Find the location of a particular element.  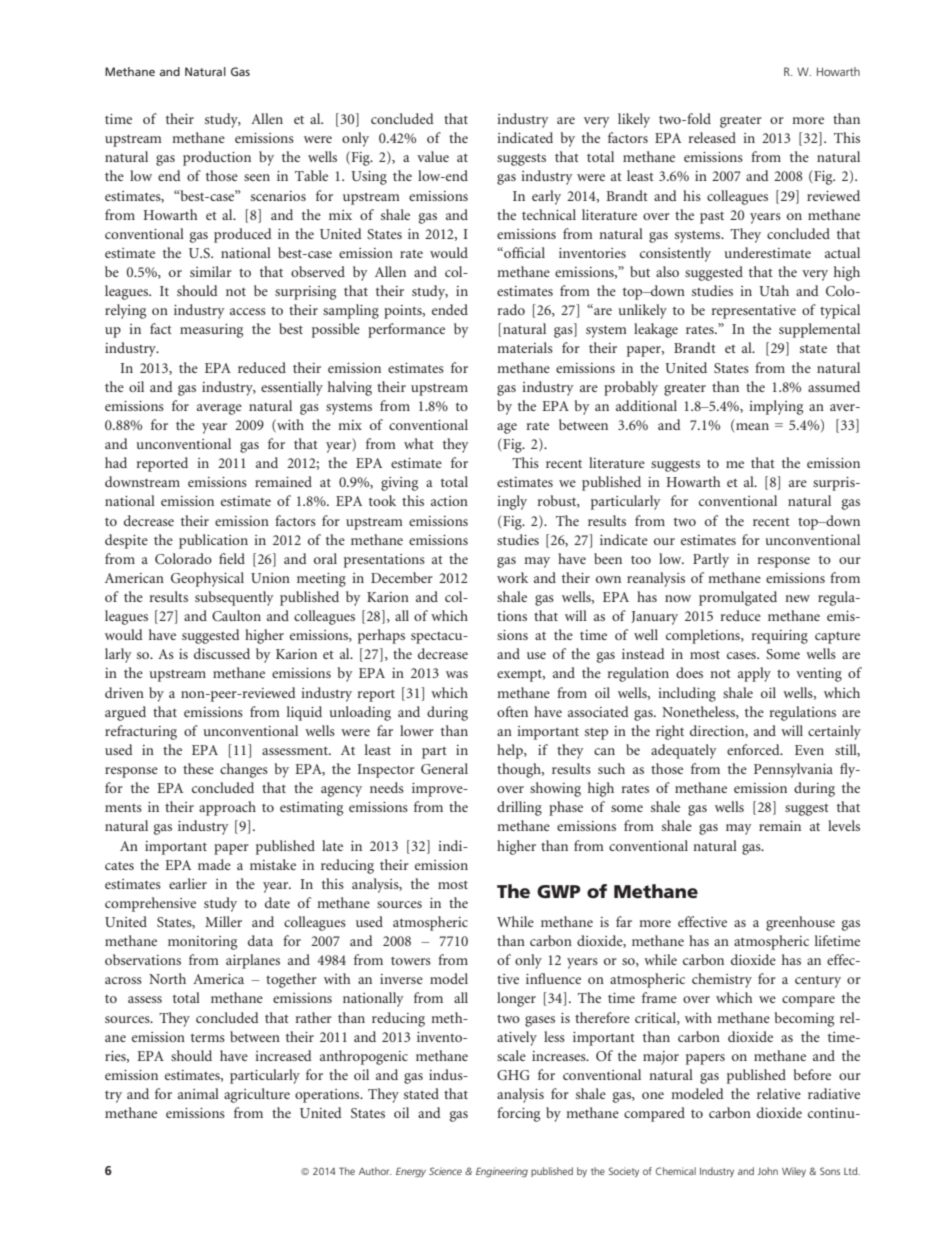

drilling is located at coordinates (519, 808).
